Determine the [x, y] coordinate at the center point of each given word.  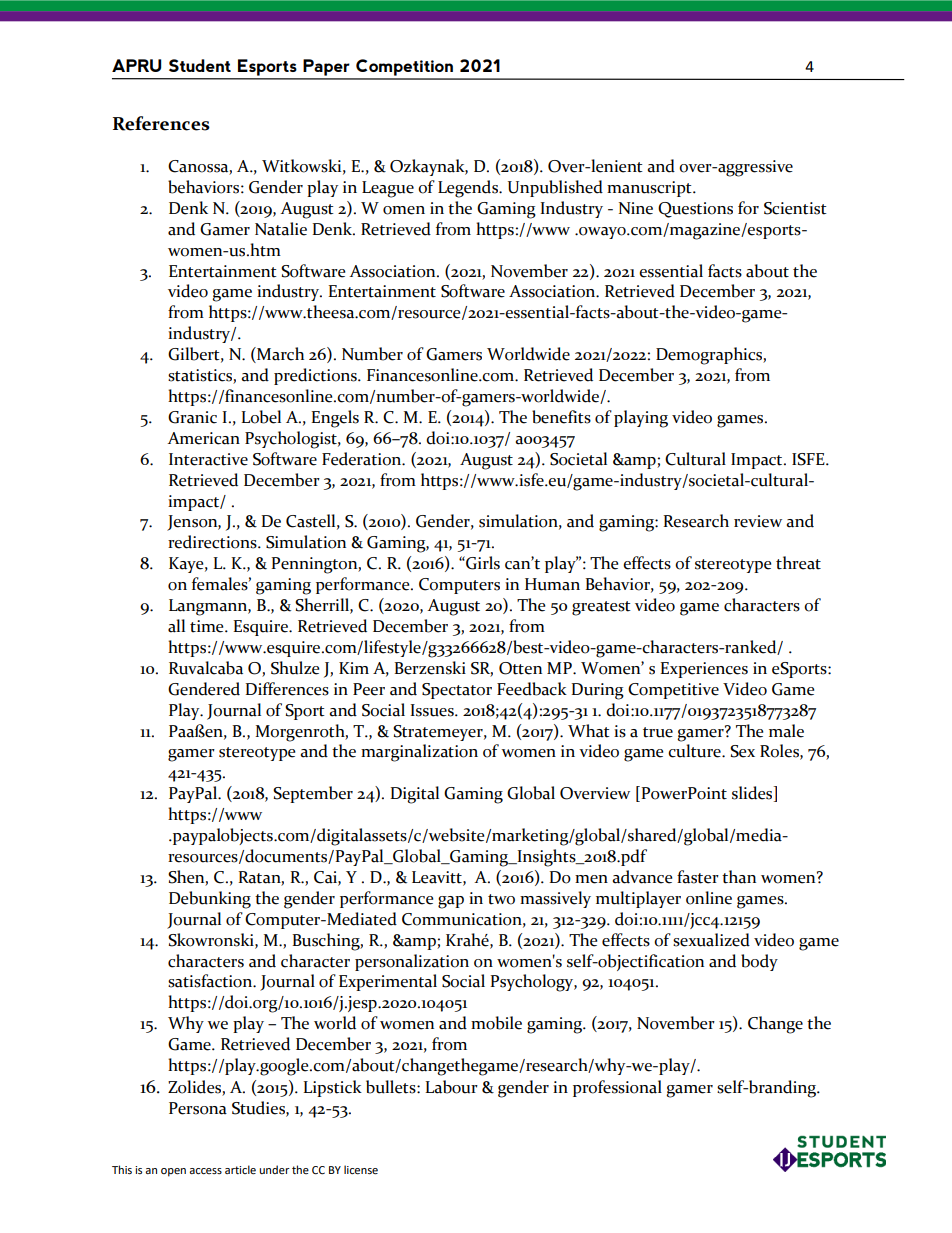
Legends [469, 189]
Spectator [457, 691]
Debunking [210, 900]
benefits [561, 417]
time [208, 626]
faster [698, 877]
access [205, 1171]
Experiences [704, 670]
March [279, 355]
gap [451, 902]
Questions [695, 210]
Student [200, 65]
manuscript [650, 189]
